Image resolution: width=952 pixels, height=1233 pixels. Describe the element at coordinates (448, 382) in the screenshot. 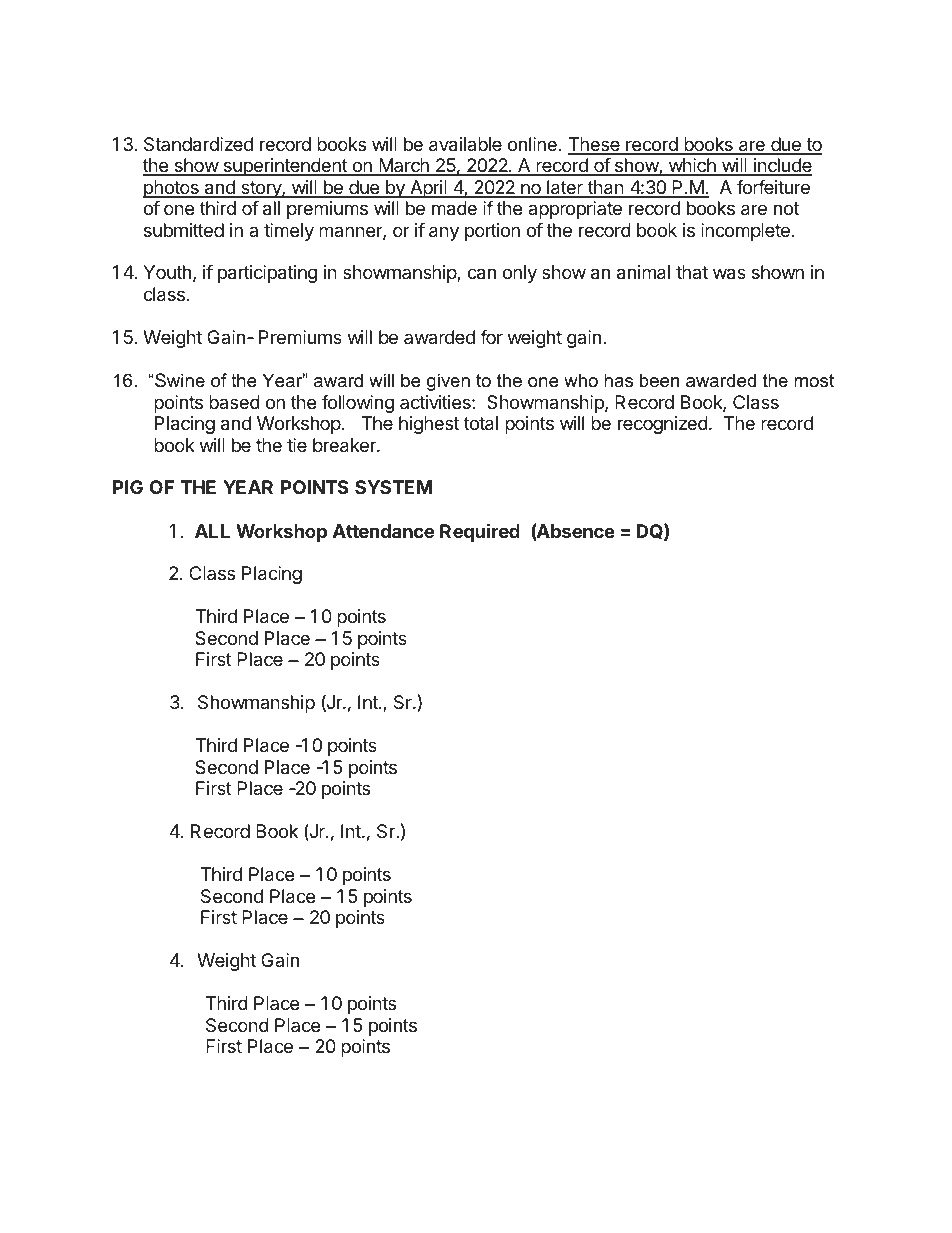

I see `given` at that location.
